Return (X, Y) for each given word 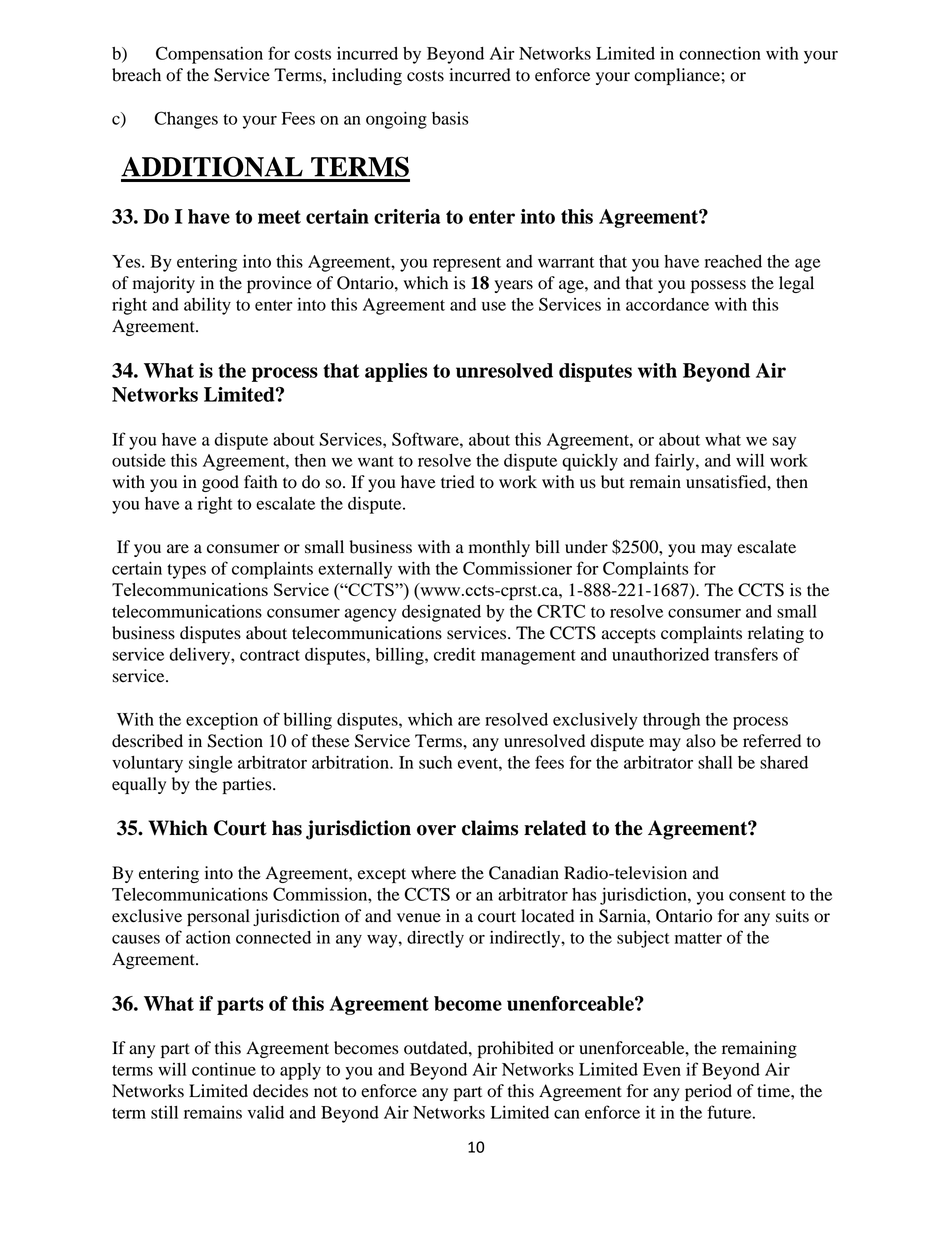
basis (450, 118)
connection (720, 53)
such (435, 762)
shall (715, 762)
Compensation (209, 55)
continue (224, 1069)
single (210, 764)
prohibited (516, 1049)
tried (458, 482)
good (220, 483)
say (784, 443)
